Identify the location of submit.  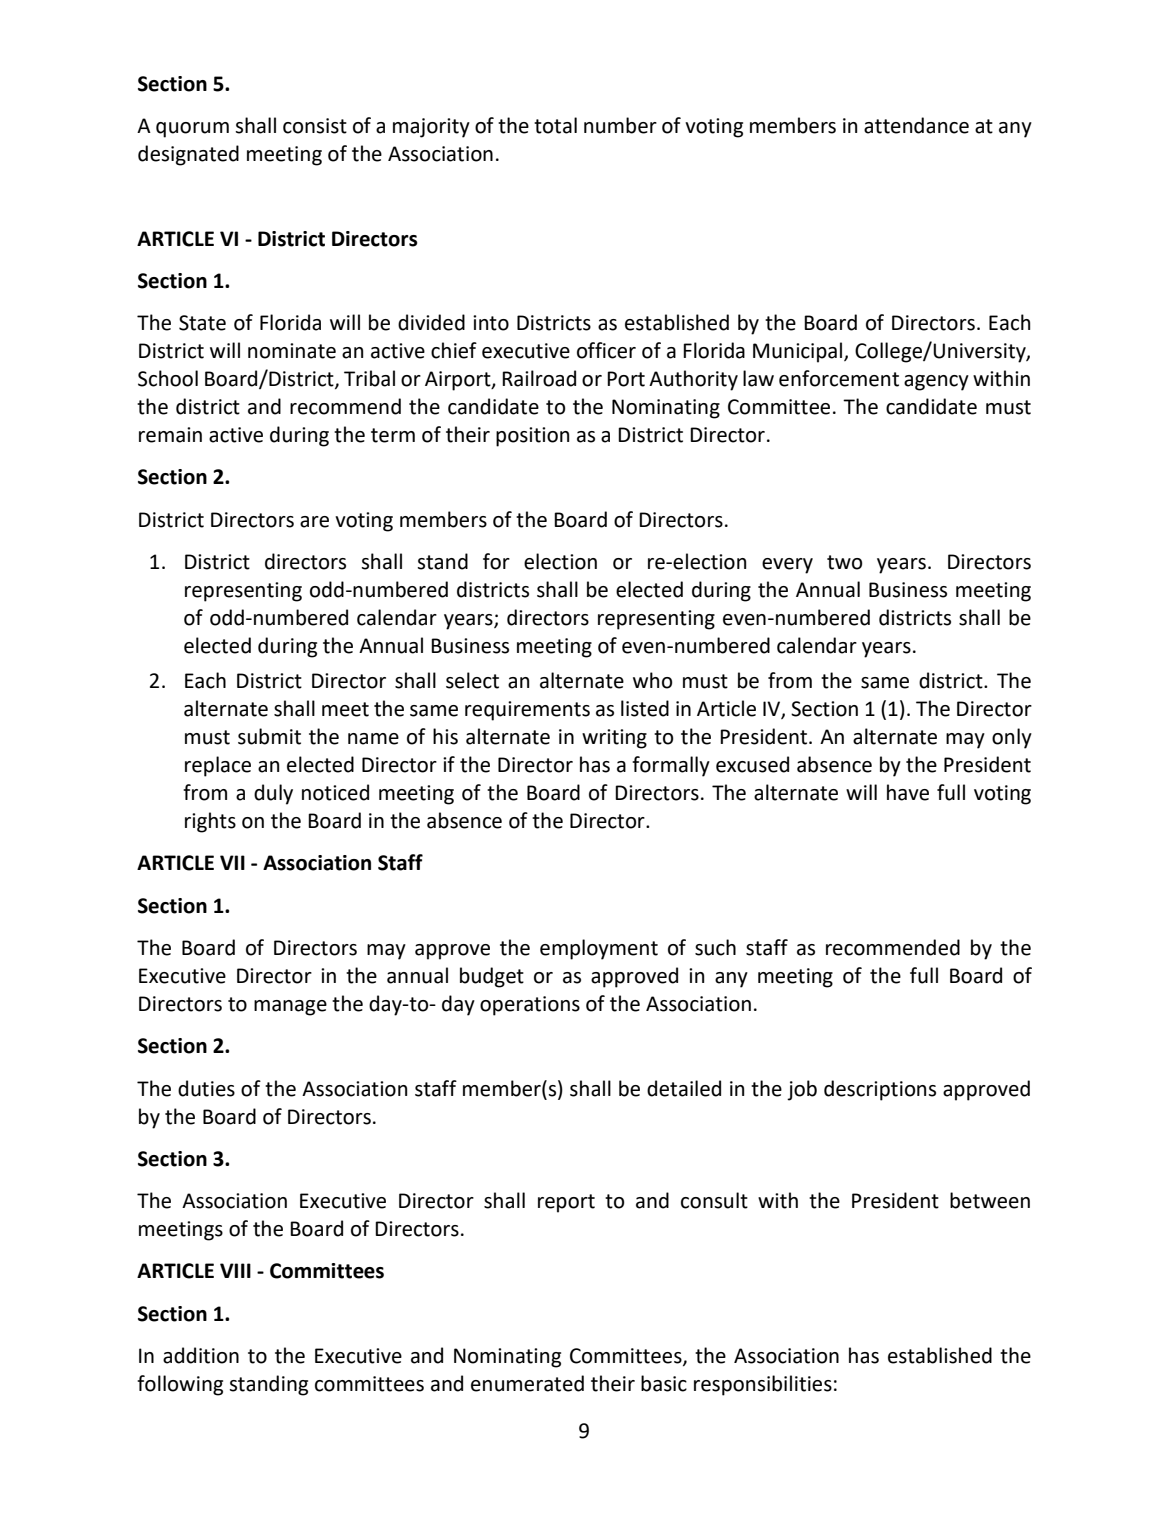
(269, 736).
